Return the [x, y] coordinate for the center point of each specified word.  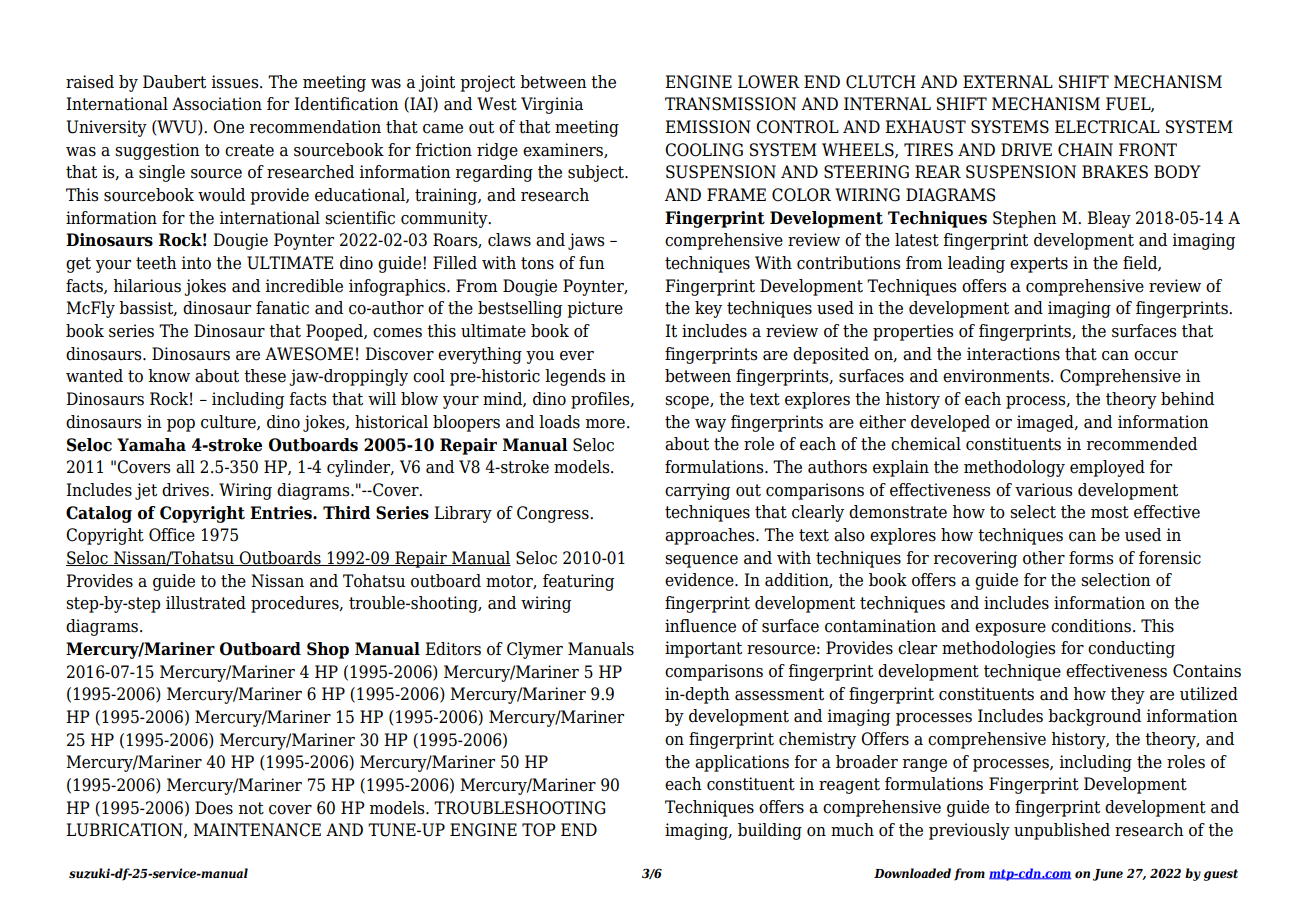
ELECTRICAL [1107, 127]
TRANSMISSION [730, 104]
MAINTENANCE [257, 830]
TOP [539, 830]
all [185, 467]
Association [217, 104]
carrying [697, 491]
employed [1107, 468]
